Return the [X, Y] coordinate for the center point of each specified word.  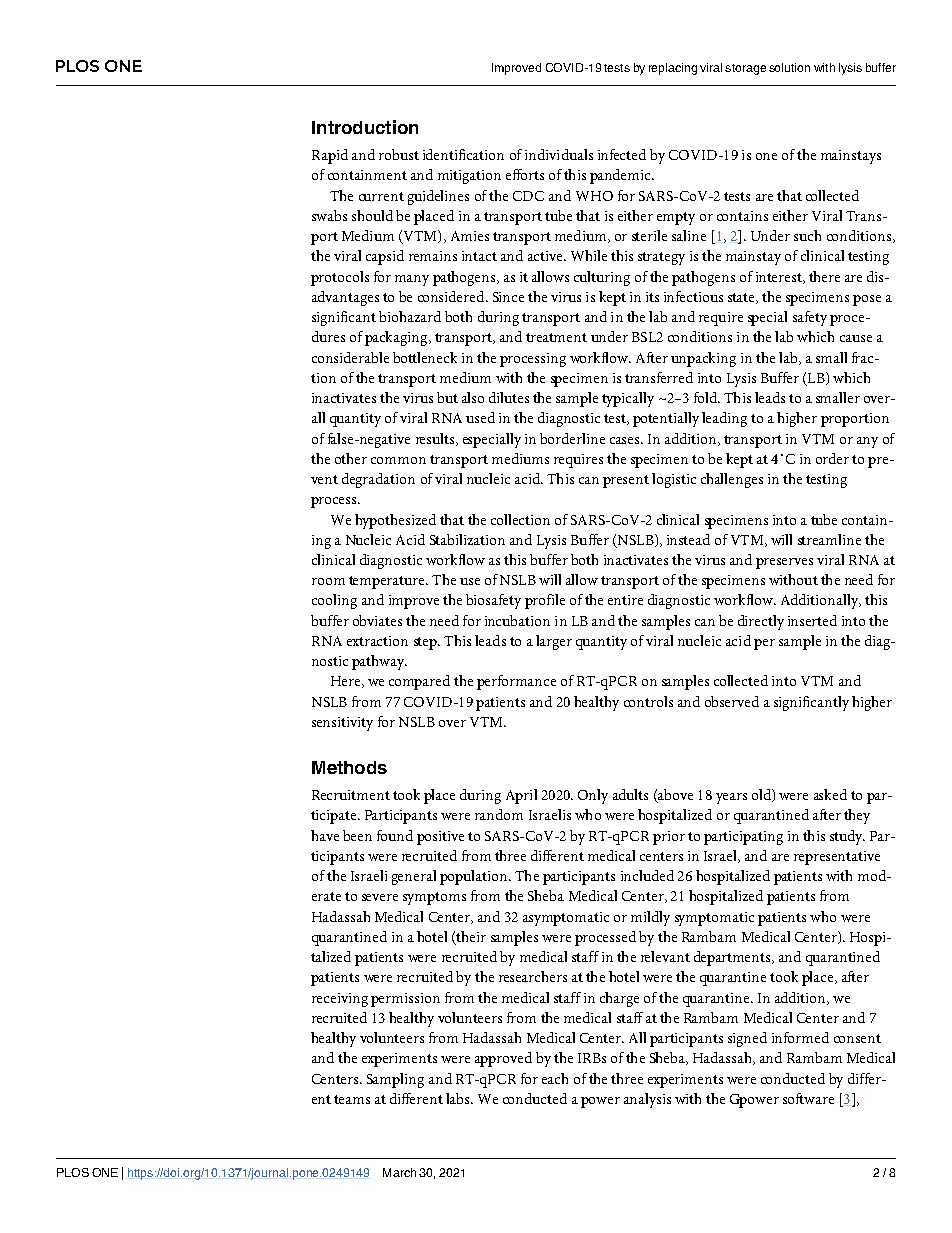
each [555, 1078]
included [647, 875]
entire [625, 600]
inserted [812, 620]
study [847, 837]
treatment [556, 337]
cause [856, 338]
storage [745, 69]
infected [622, 154]
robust [399, 154]
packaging [397, 338]
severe [380, 897]
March [399, 1172]
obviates [377, 620]
